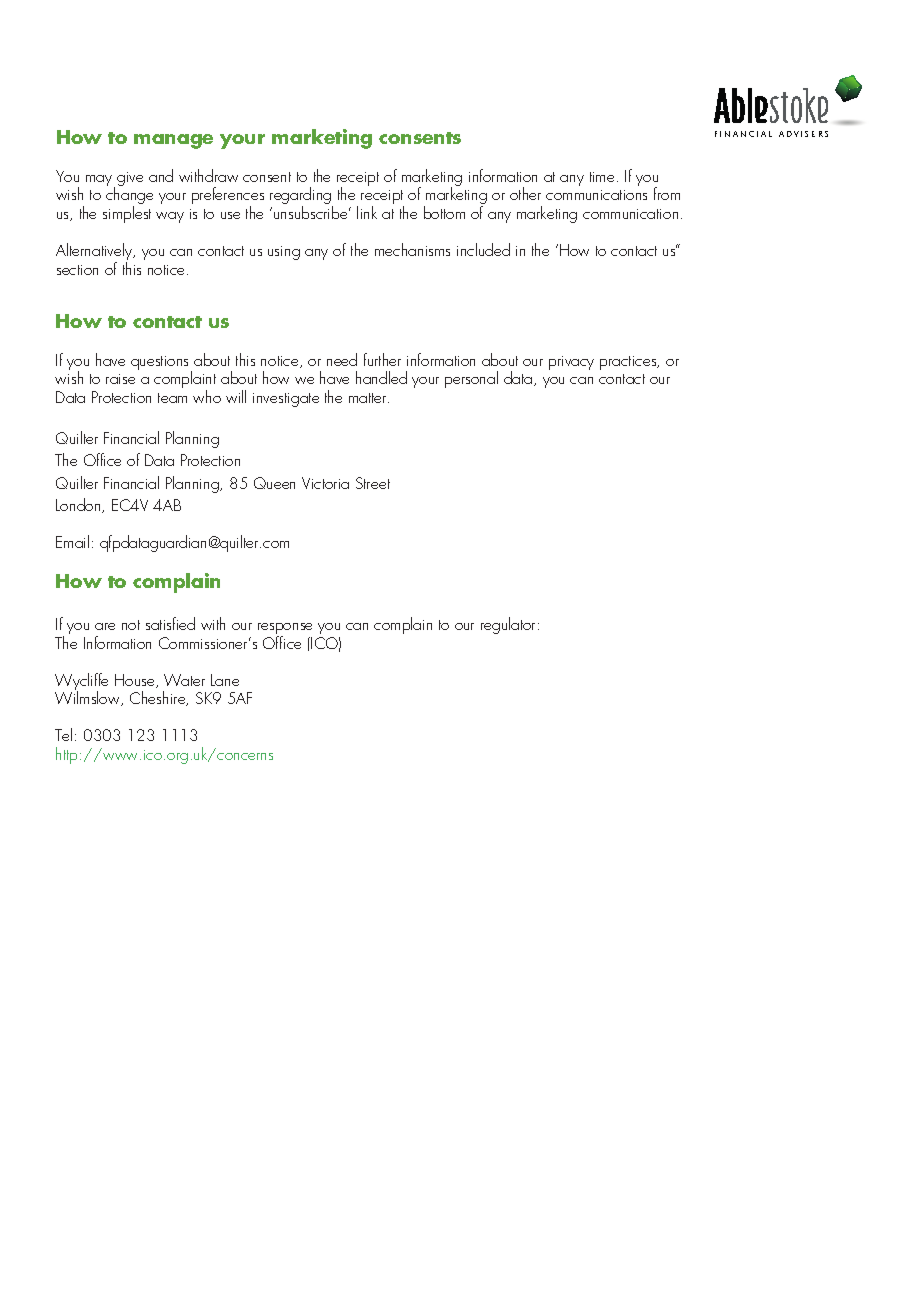 This screenshot has height=1308, width=924. Describe the element at coordinates (571, 363) in the screenshot. I see `privacy` at that location.
